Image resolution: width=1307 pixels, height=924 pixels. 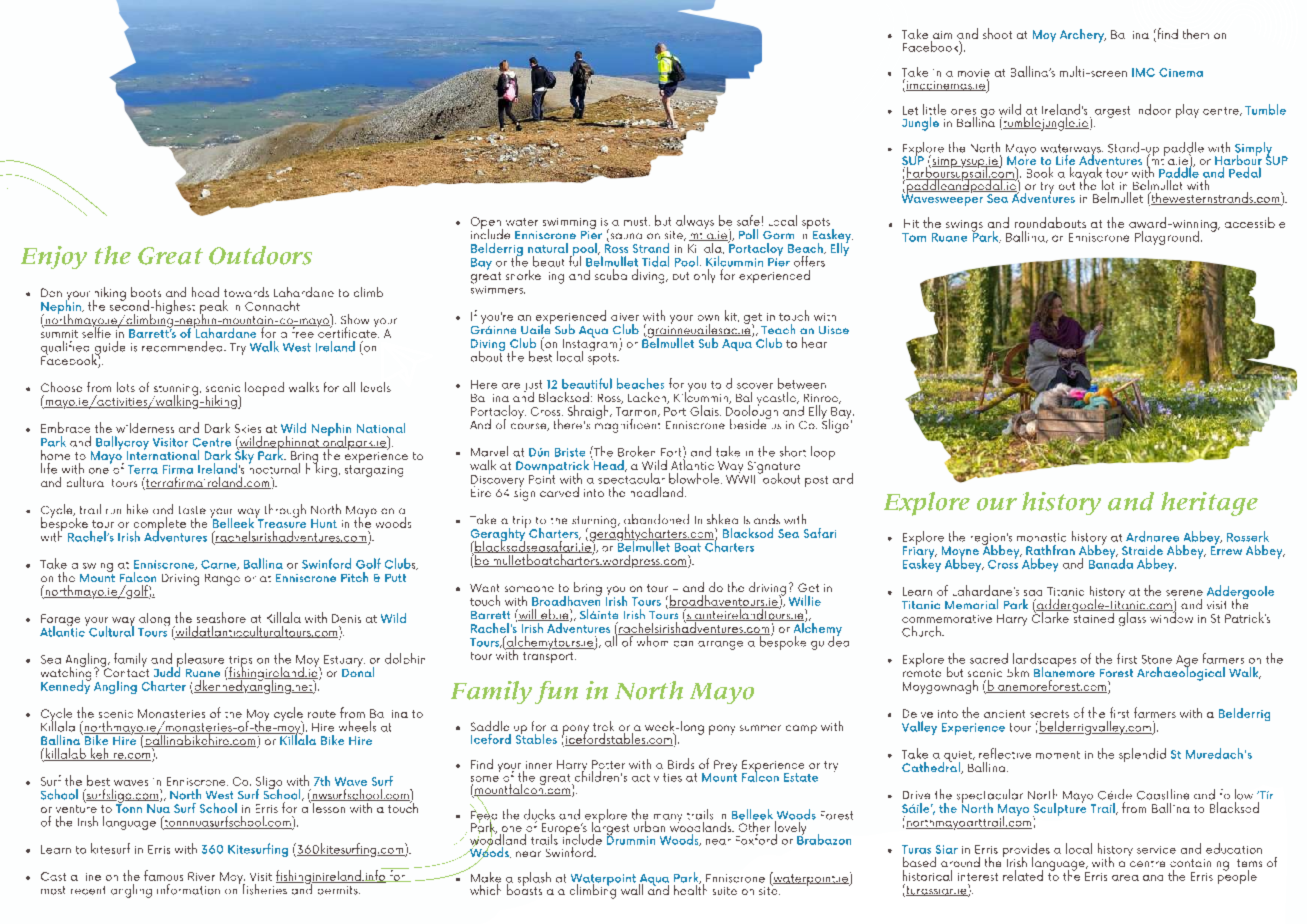 I want to click on stained, so click(x=1093, y=616).
